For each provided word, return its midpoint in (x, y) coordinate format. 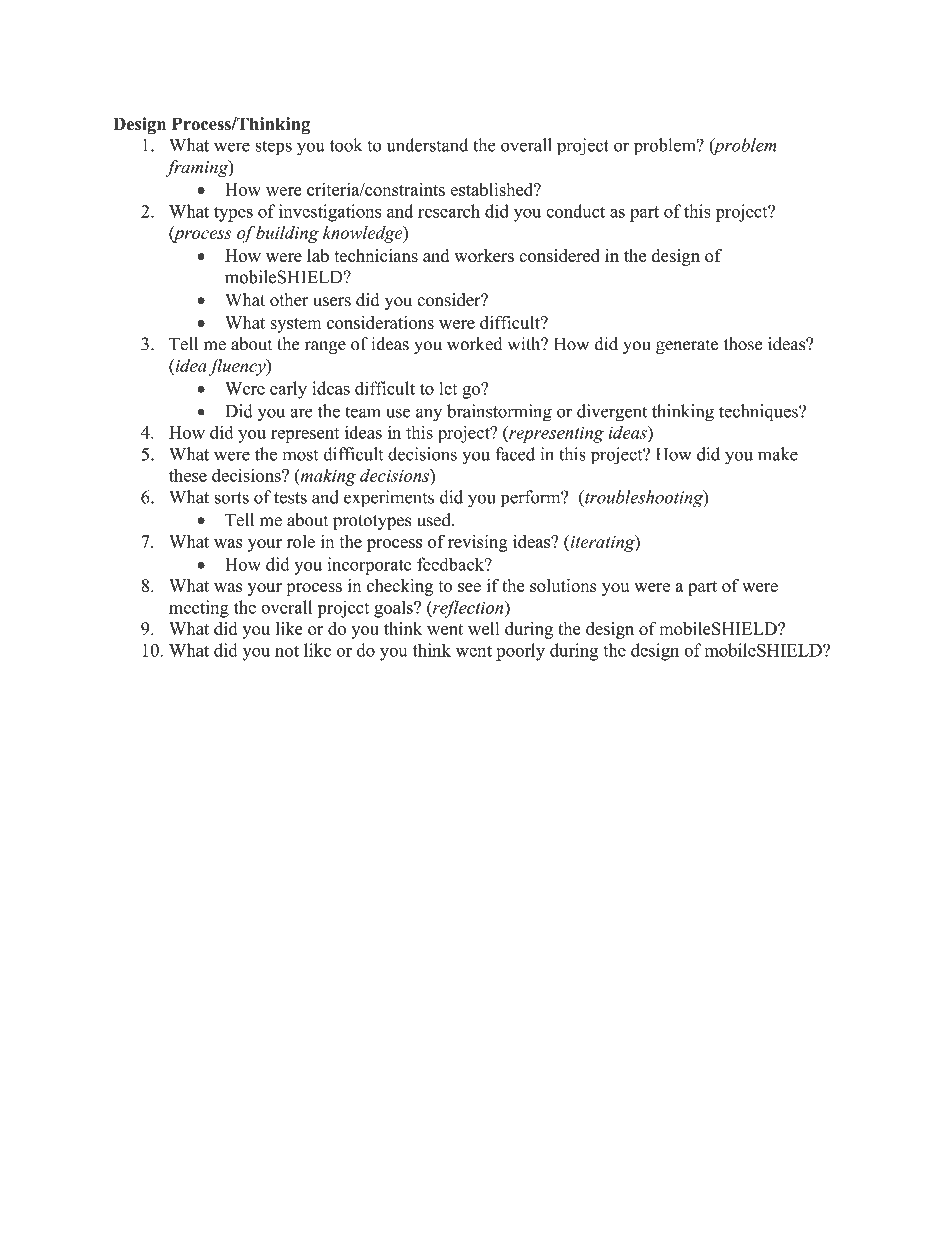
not (287, 651)
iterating (602, 543)
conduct (575, 211)
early (288, 390)
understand (427, 145)
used (435, 520)
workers (484, 255)
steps (273, 148)
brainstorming (499, 413)
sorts (231, 498)
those (743, 344)
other (289, 300)
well (483, 628)
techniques (759, 413)
